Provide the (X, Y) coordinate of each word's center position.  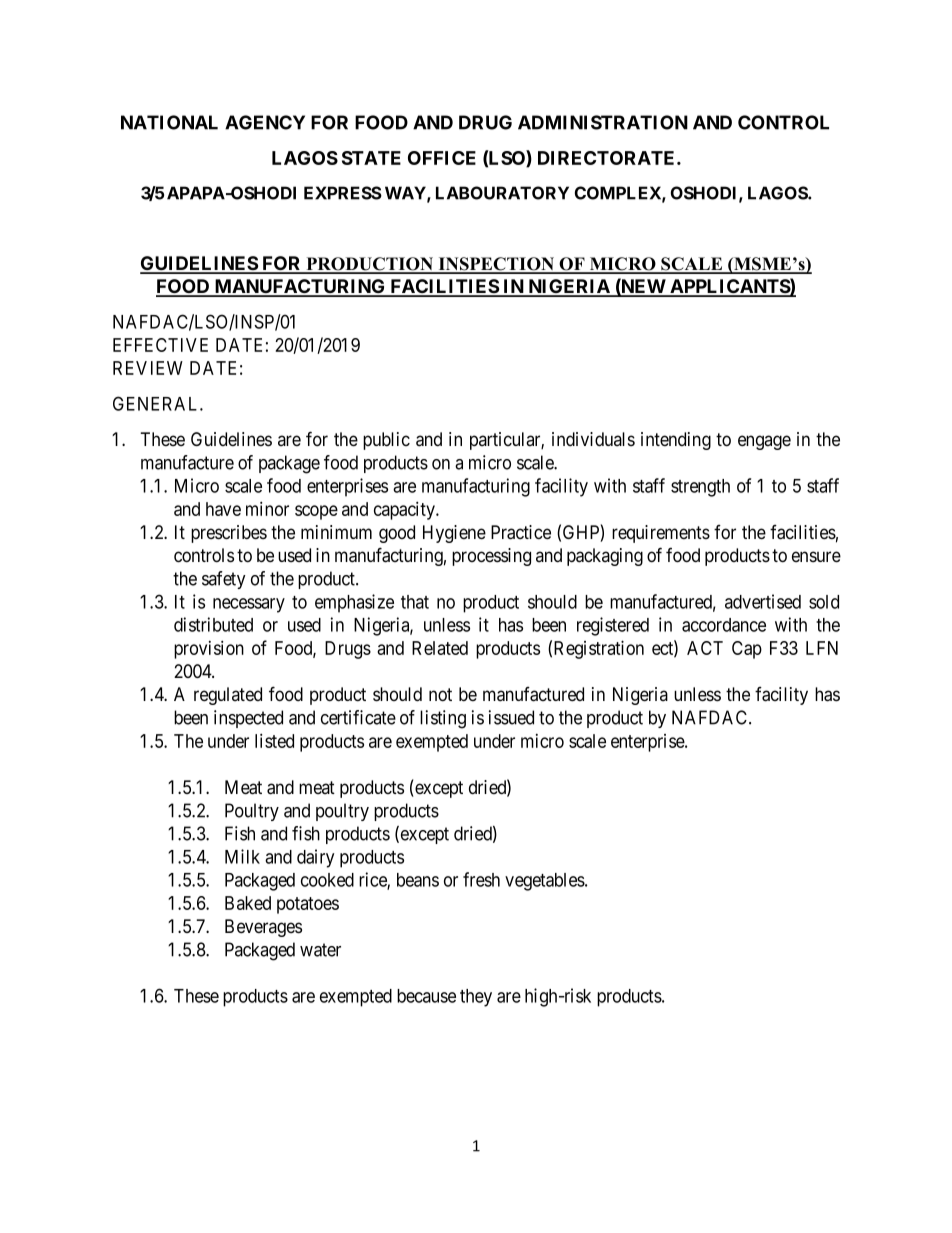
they (476, 998)
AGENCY (265, 122)
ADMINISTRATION (603, 122)
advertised (763, 601)
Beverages (263, 928)
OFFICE (442, 158)
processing (491, 557)
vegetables (545, 882)
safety (224, 580)
